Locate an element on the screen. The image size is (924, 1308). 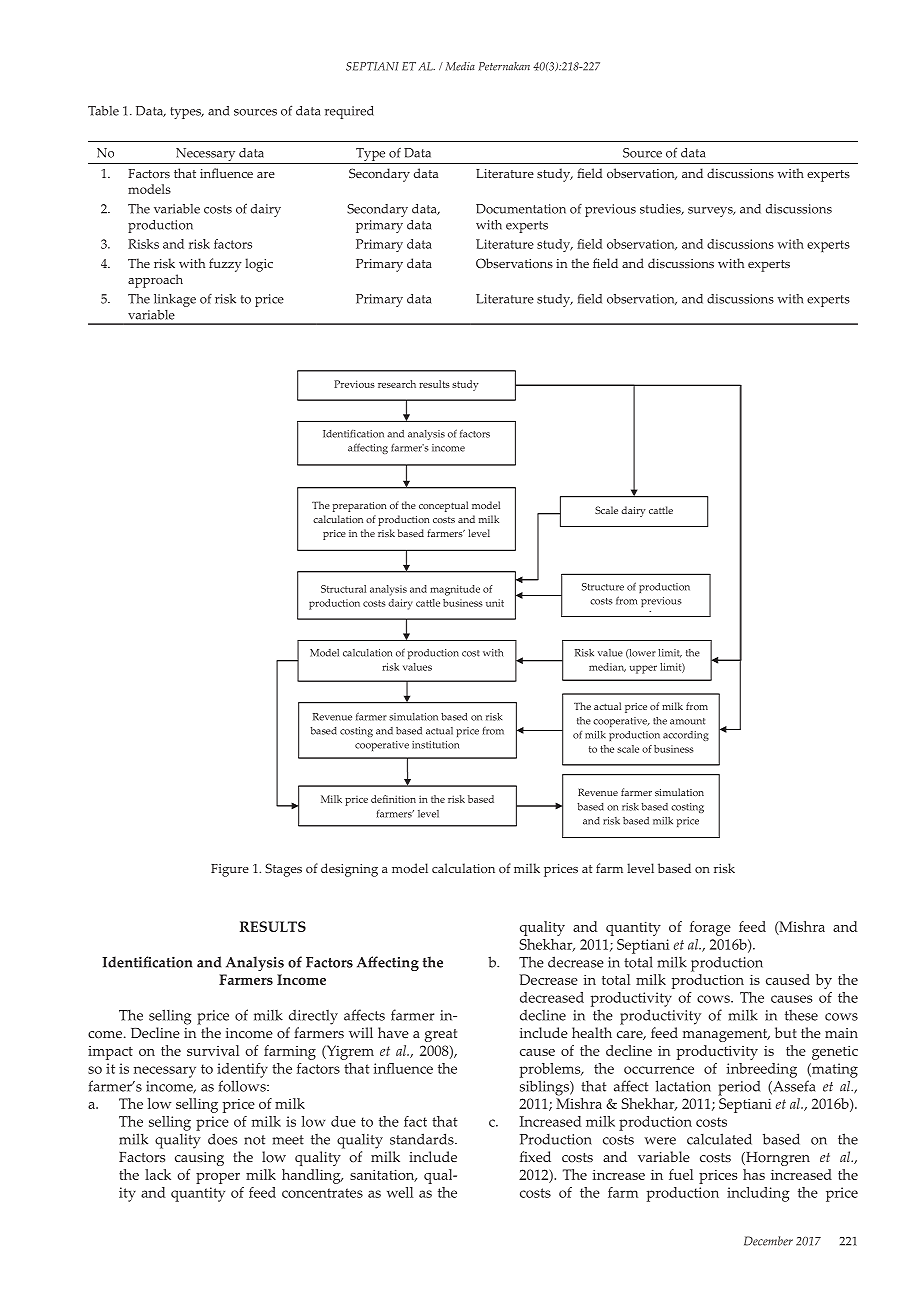
preparation is located at coordinates (360, 507).
